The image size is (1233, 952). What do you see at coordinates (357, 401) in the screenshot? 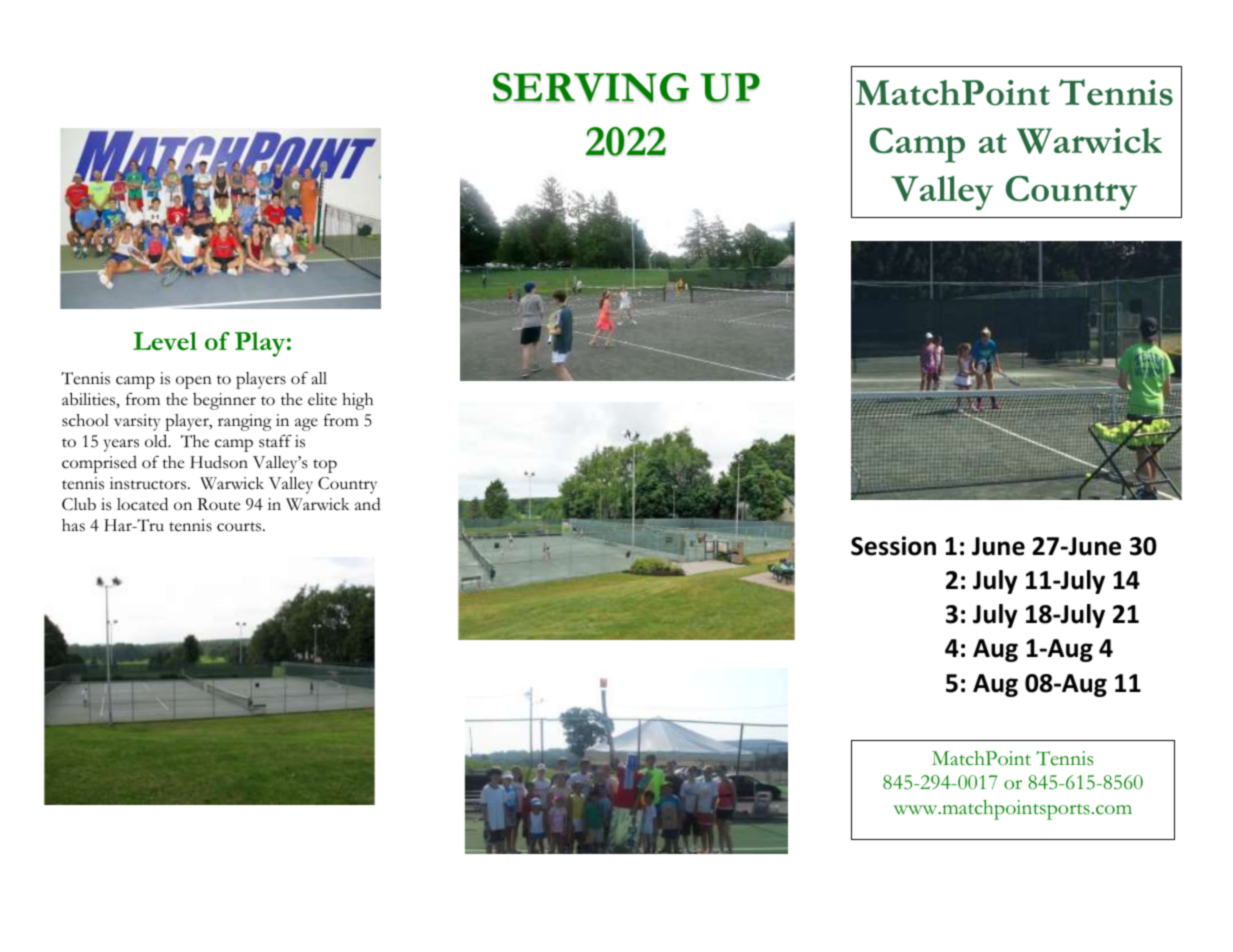
I see `high` at bounding box center [357, 401].
